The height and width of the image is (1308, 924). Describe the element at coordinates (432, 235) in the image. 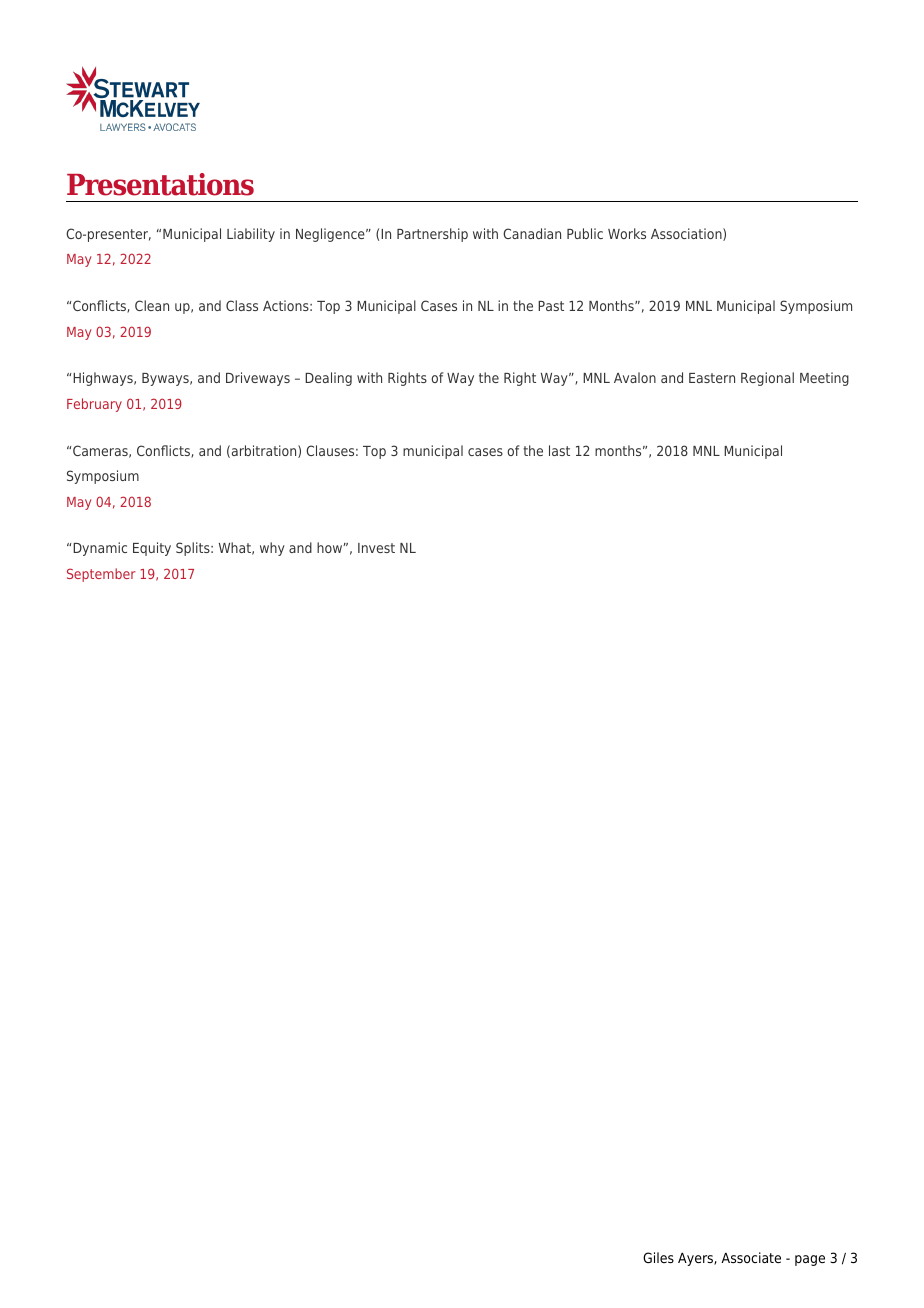

I see `Partnership` at that location.
